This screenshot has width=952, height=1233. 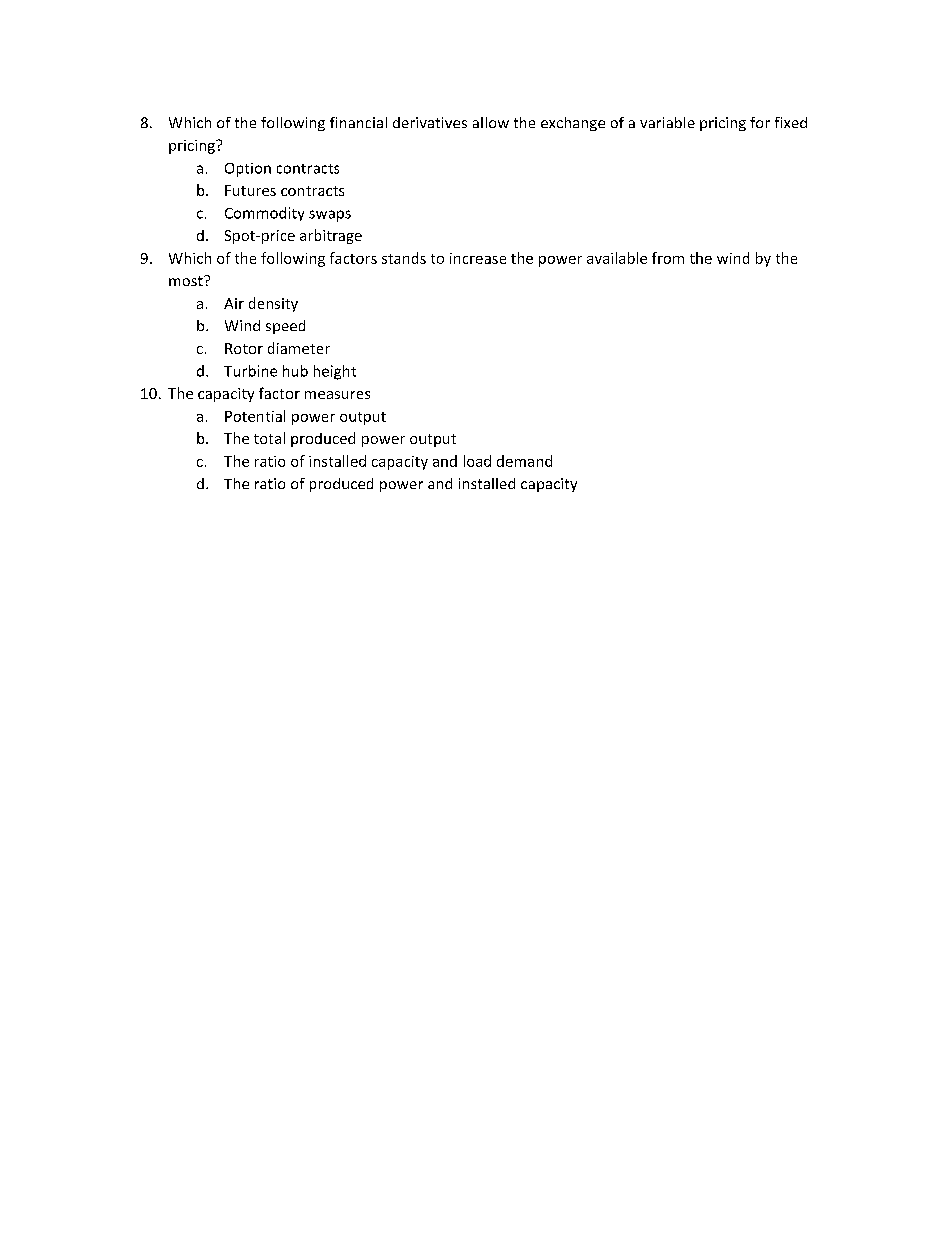 I want to click on demand, so click(x=524, y=461).
